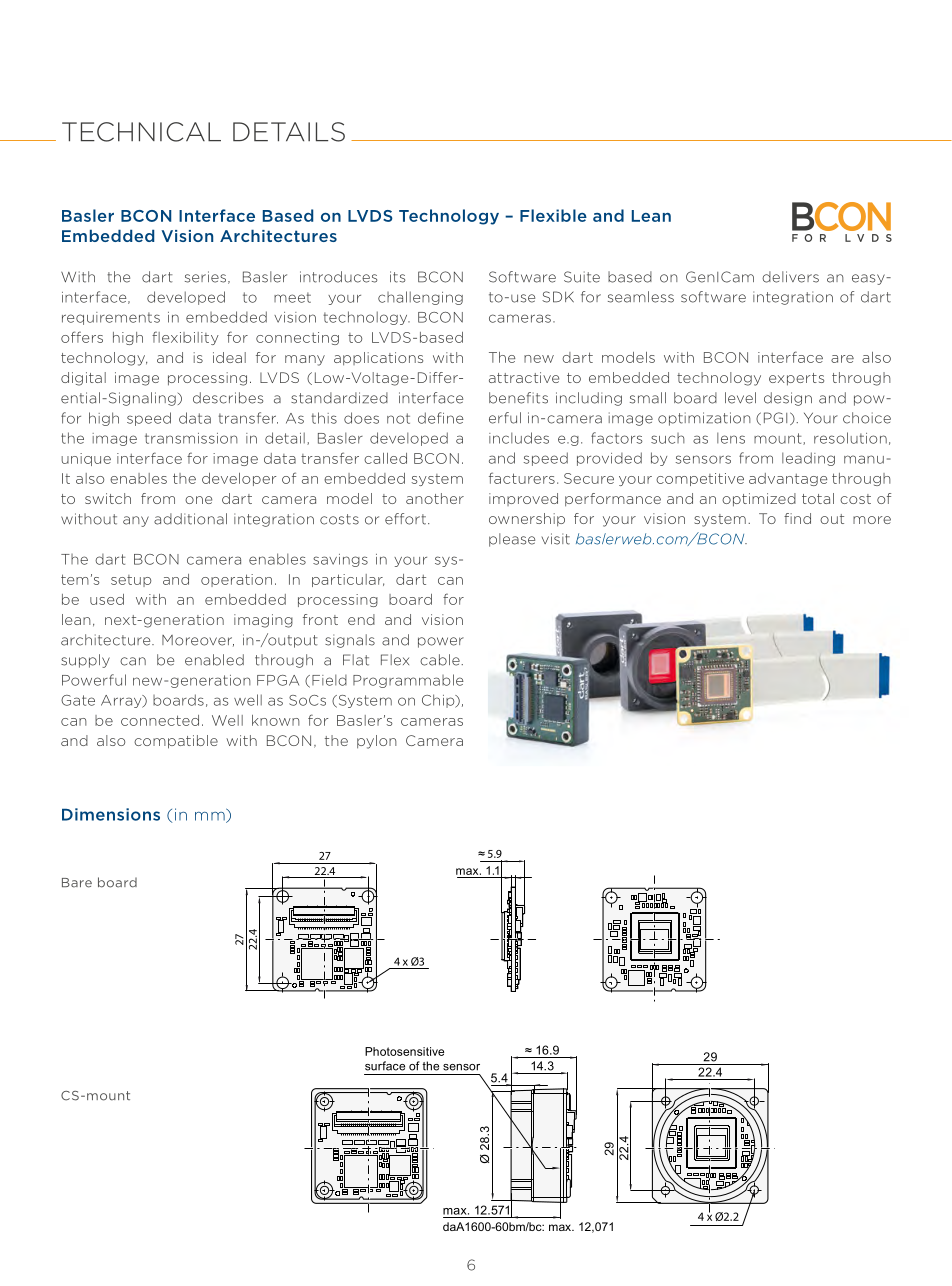 This image has height=1286, width=952. I want to click on transmission, so click(191, 438).
